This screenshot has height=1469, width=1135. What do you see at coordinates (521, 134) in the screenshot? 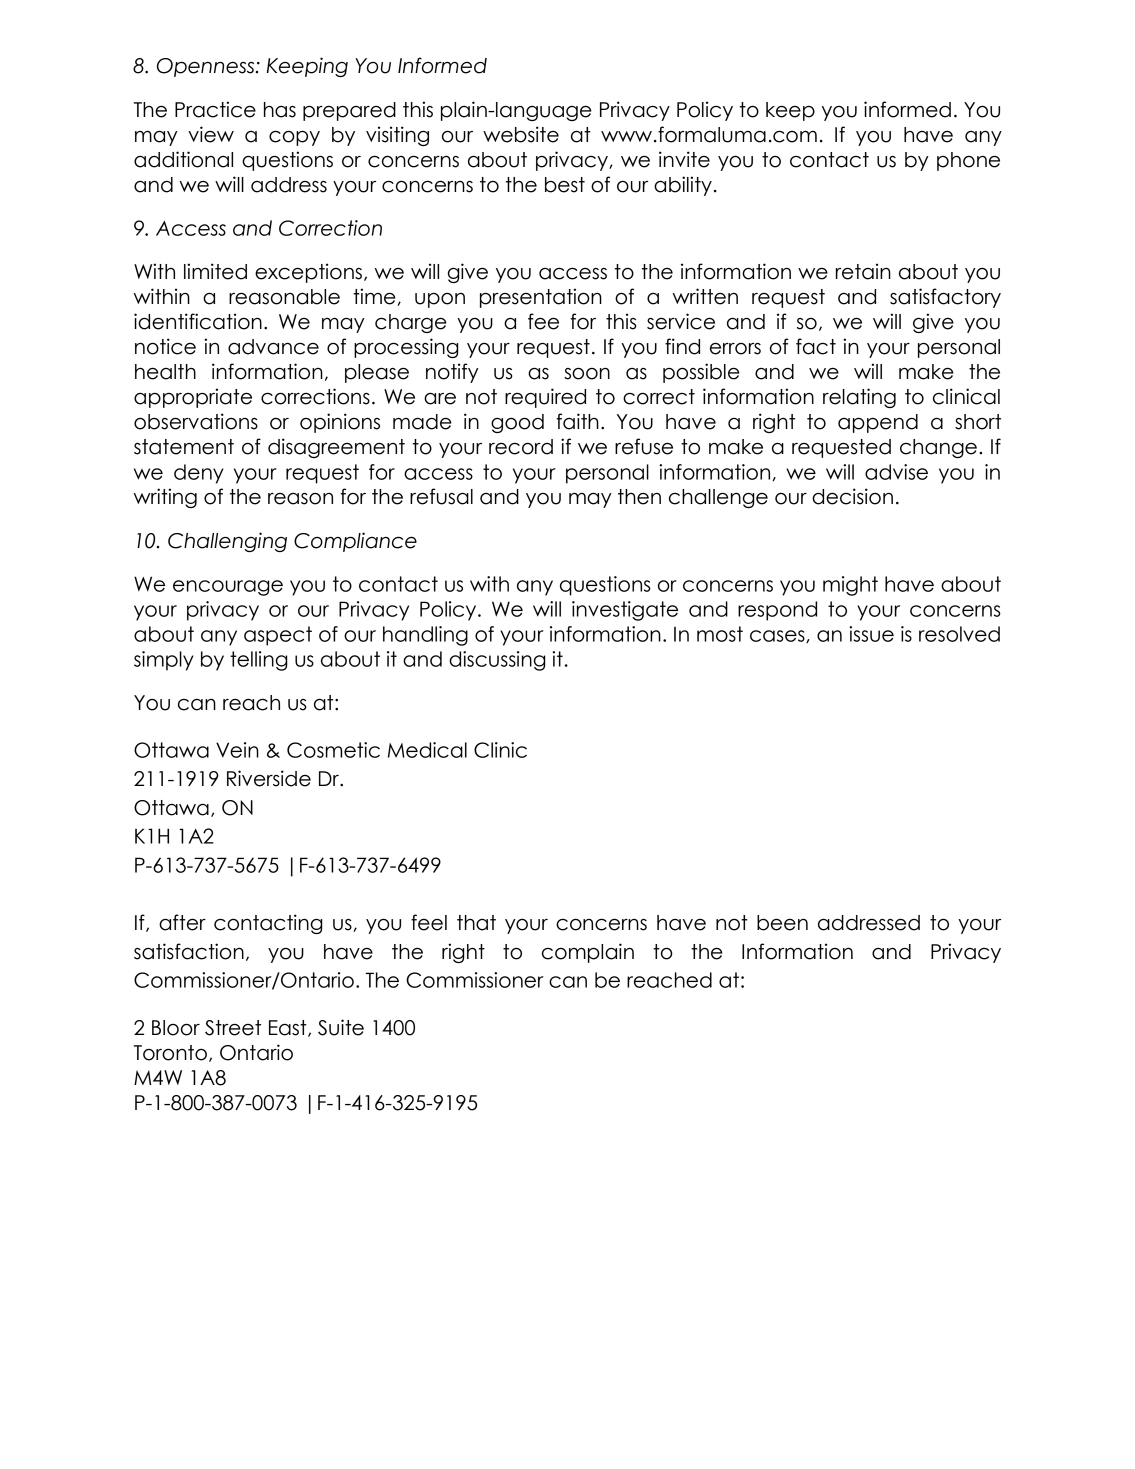
I see `website` at bounding box center [521, 134].
